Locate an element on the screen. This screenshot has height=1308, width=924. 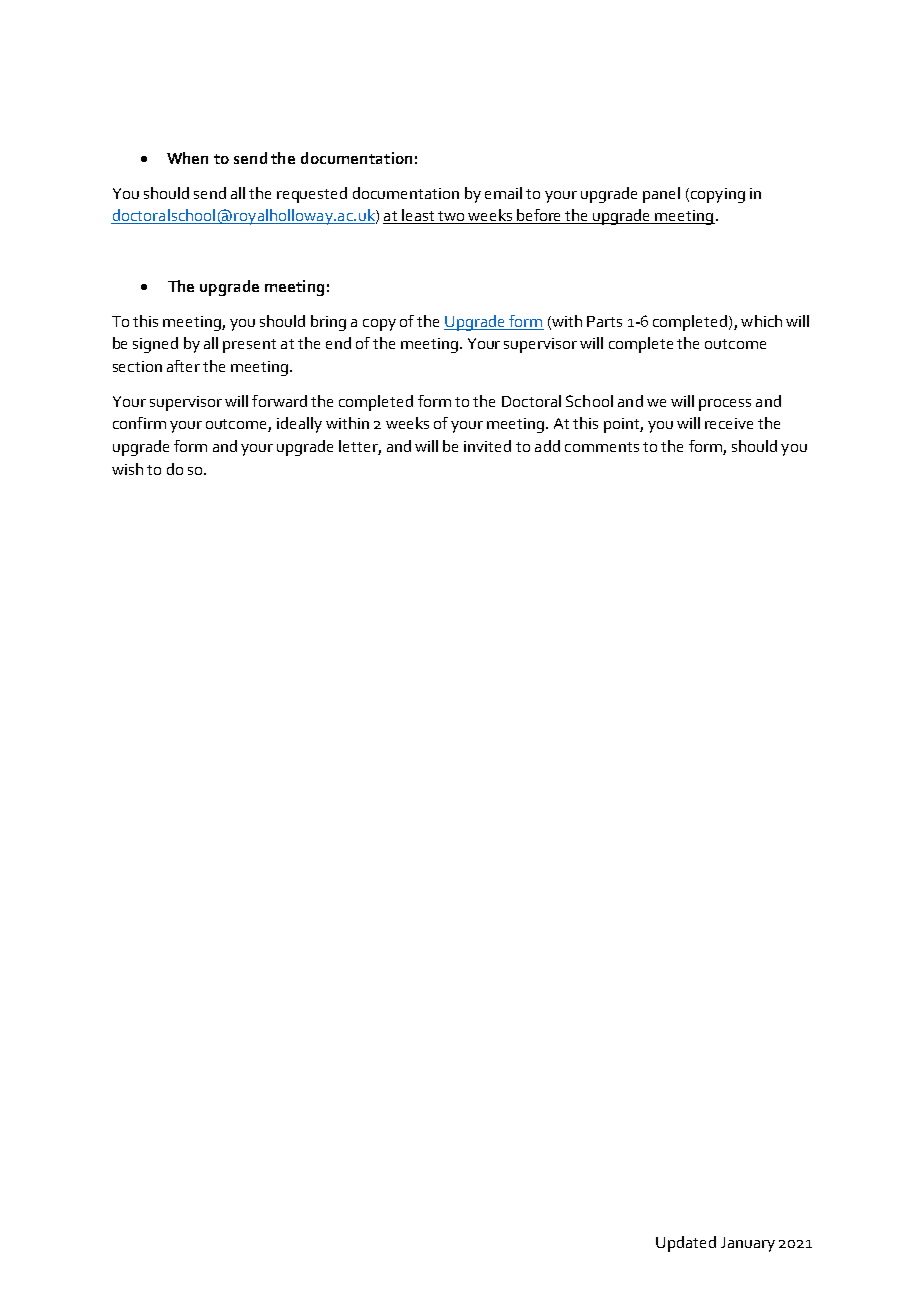
add is located at coordinates (547, 446).
